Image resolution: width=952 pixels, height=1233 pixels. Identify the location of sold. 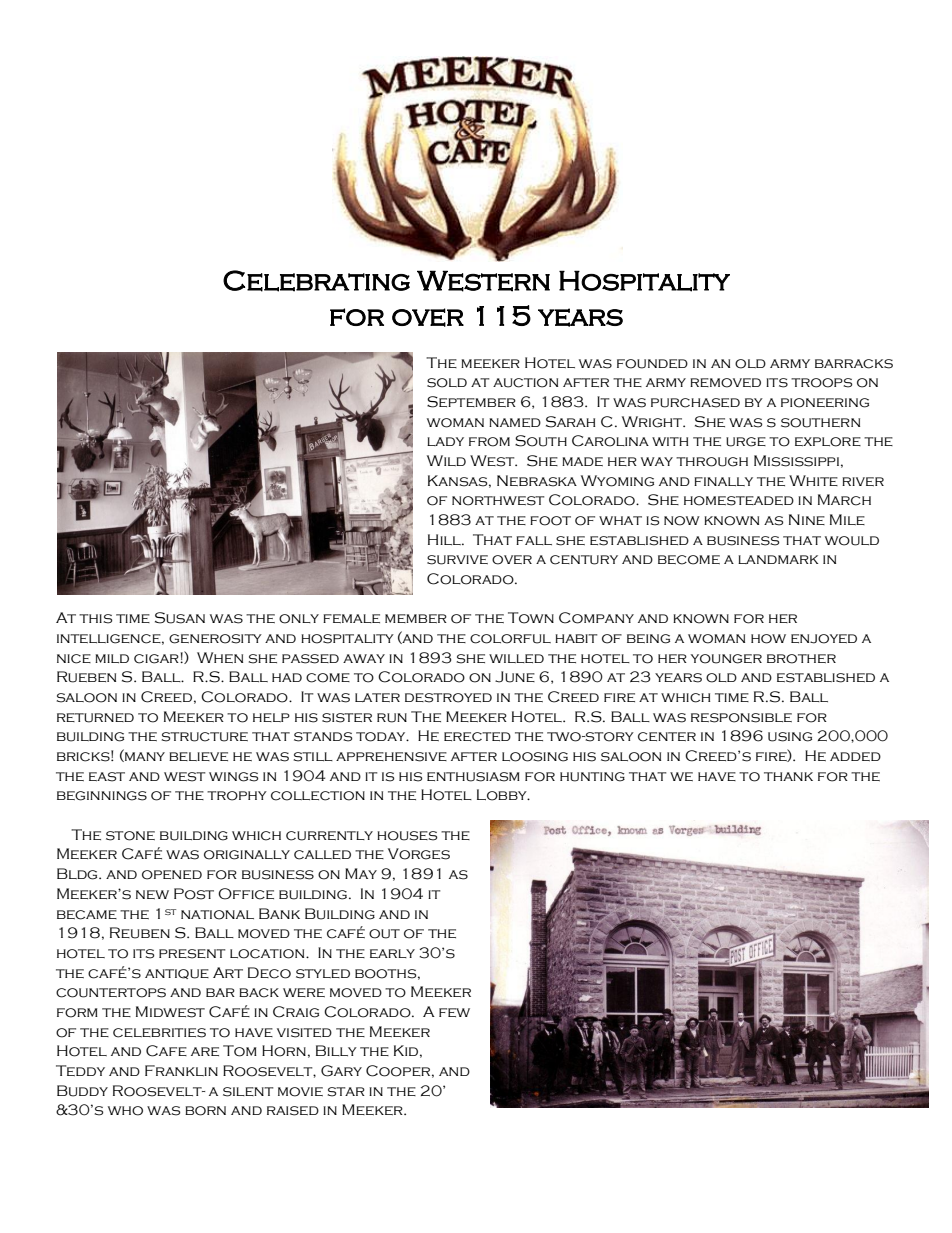
(447, 383).
